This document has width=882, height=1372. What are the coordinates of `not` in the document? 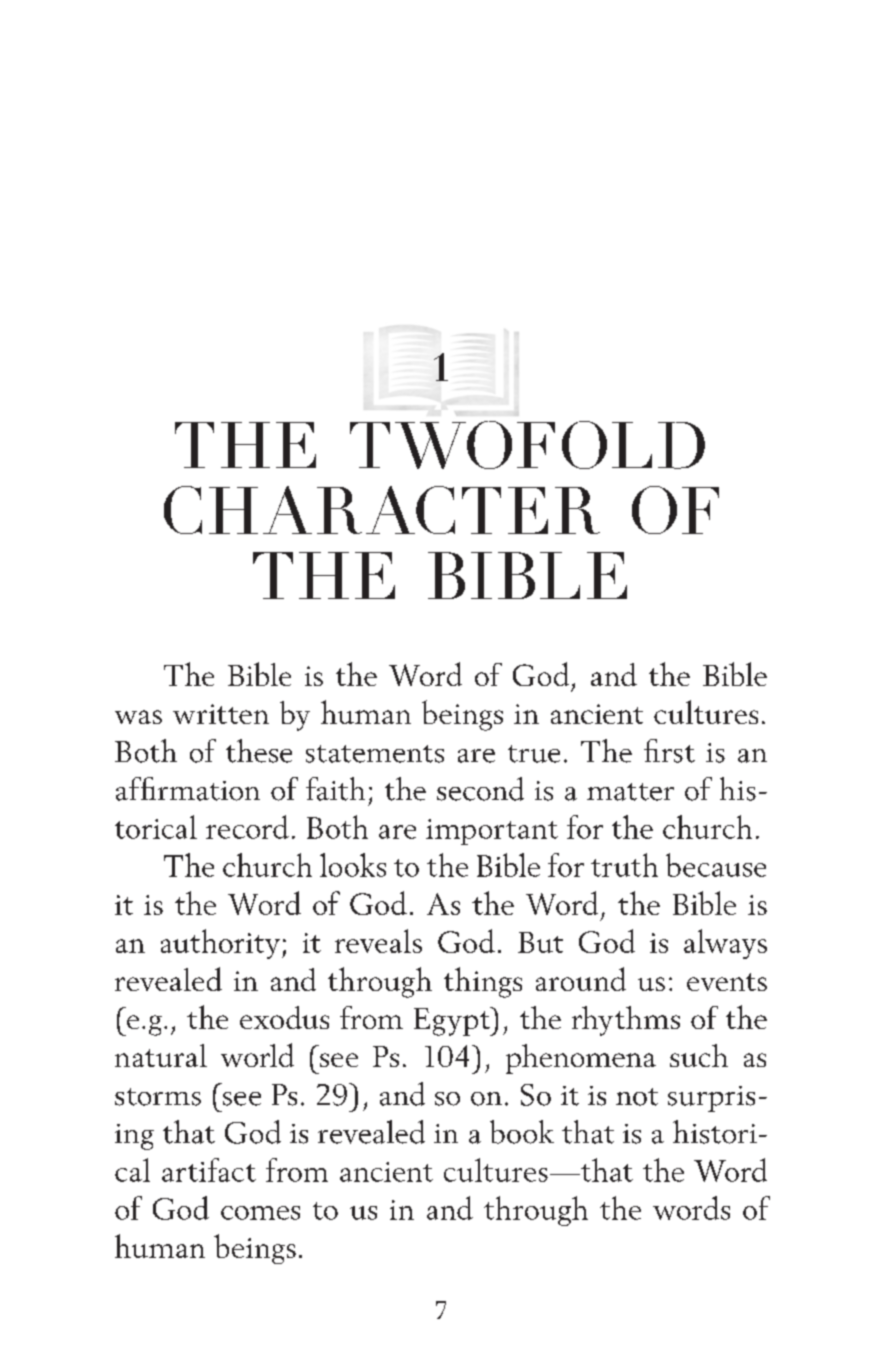 It's located at (637, 1097).
